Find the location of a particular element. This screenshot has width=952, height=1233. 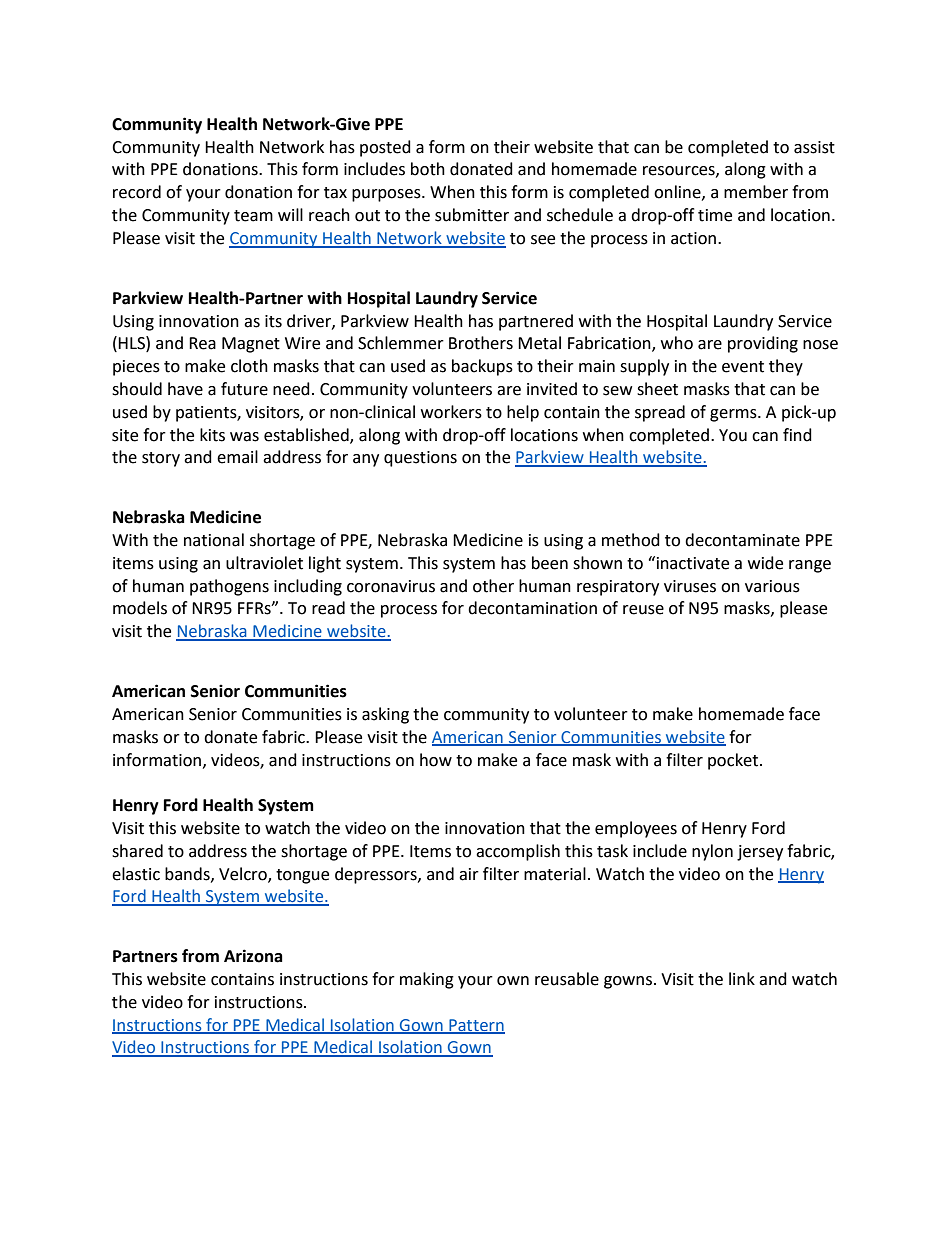

both is located at coordinates (428, 169).
